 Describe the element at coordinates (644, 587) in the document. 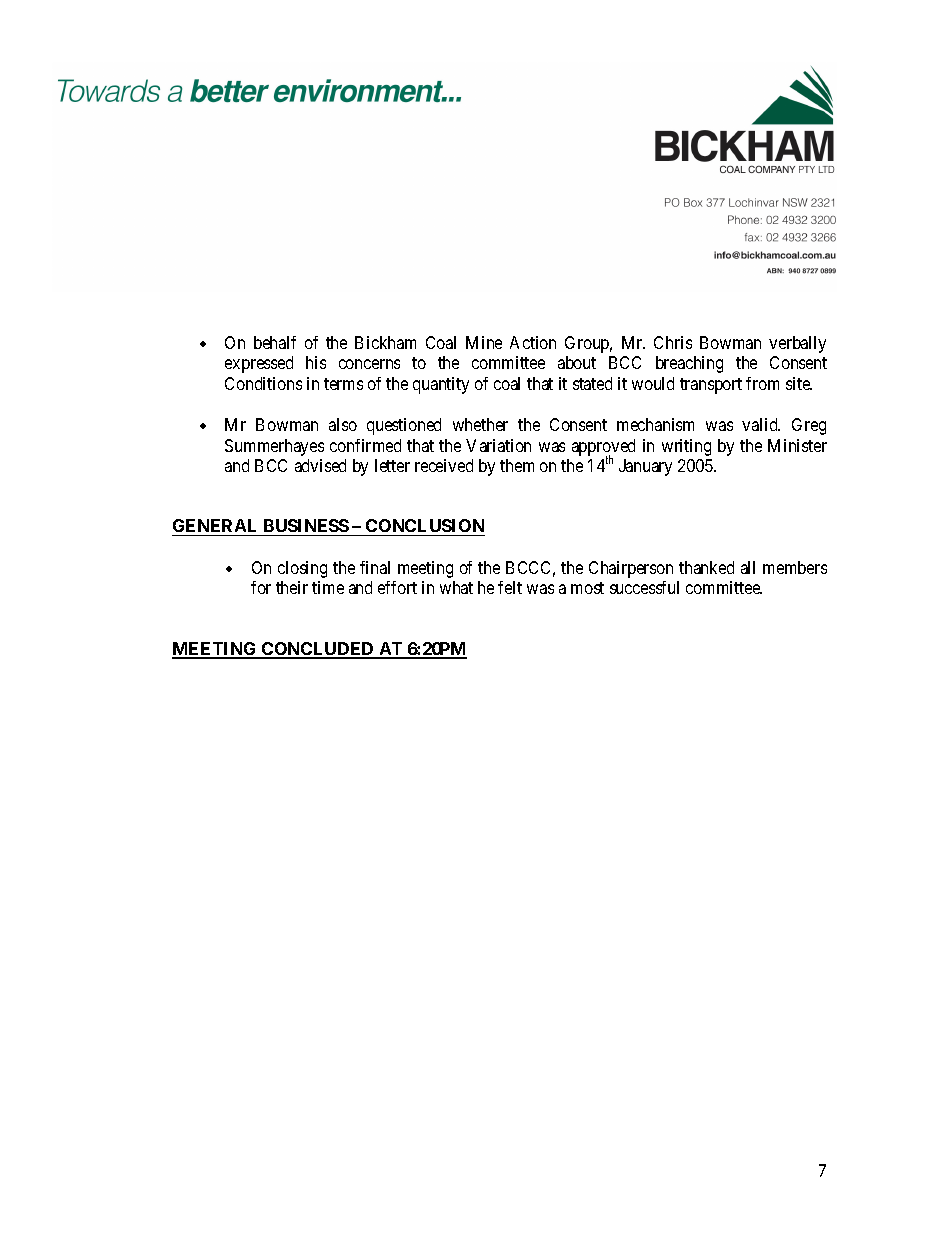

I see `successful` at that location.
